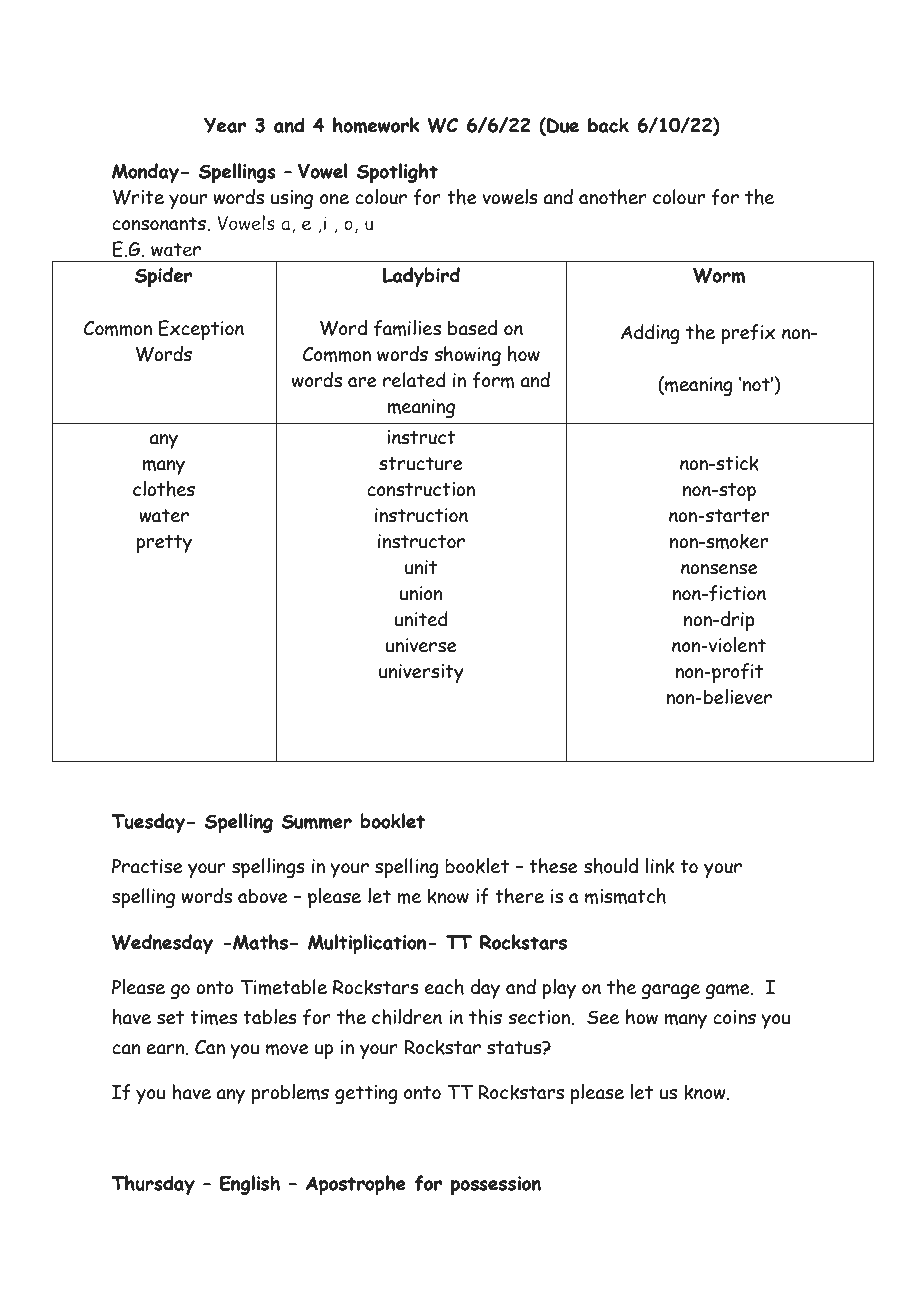  I want to click on possession, so click(496, 1185).
